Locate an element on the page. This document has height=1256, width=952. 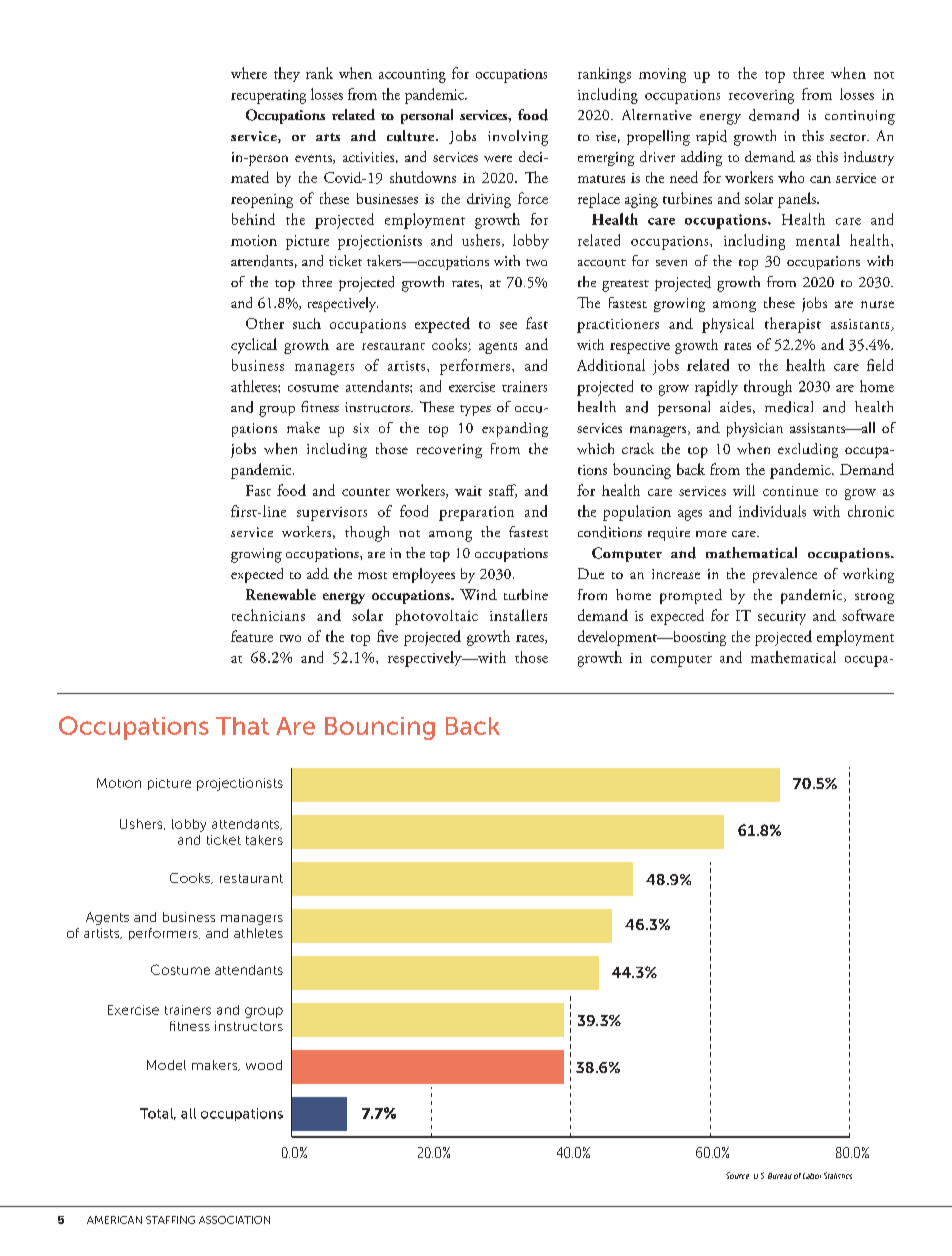
involving is located at coordinates (518, 138).
